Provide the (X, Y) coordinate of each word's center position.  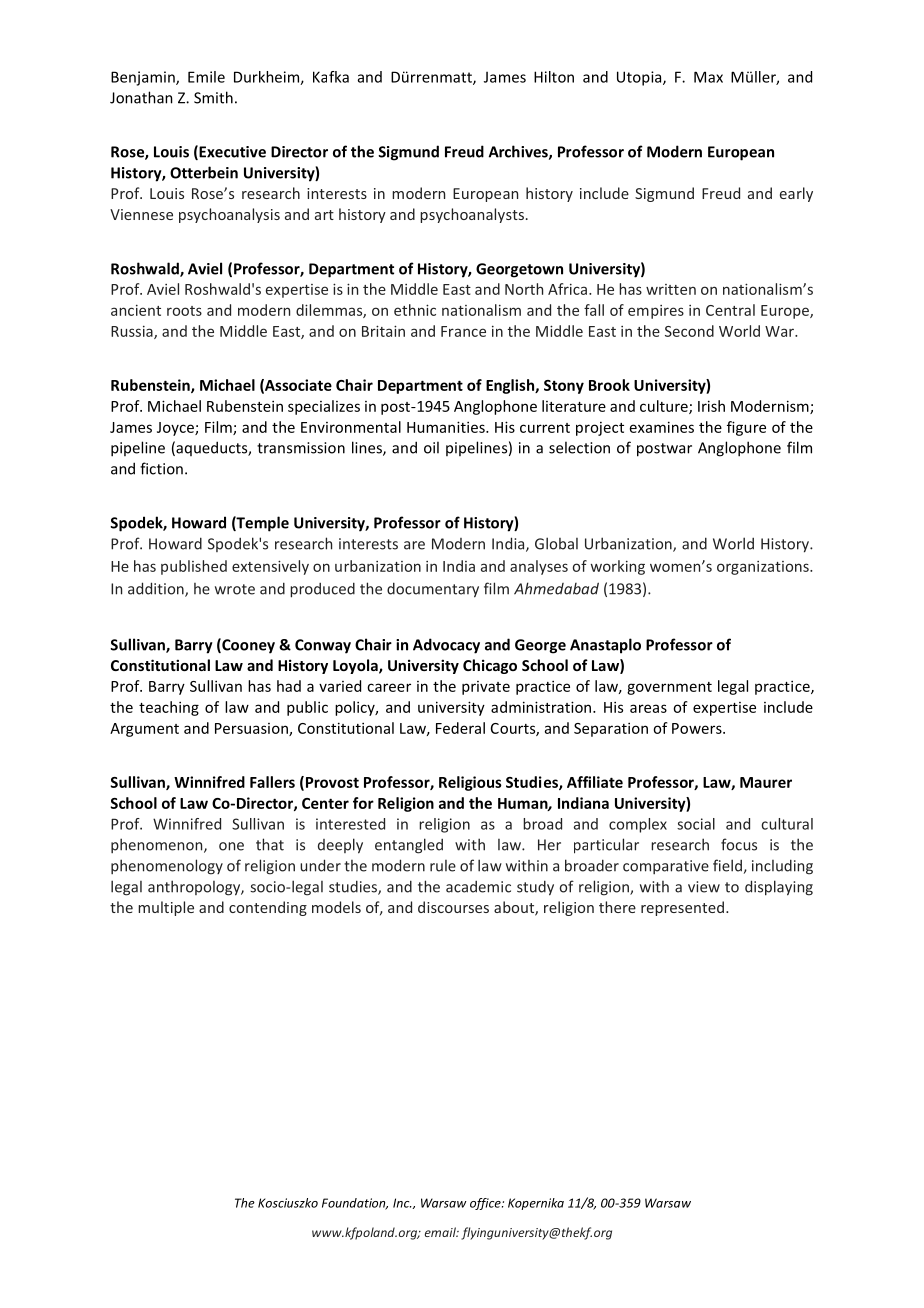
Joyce (176, 429)
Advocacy (446, 646)
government (669, 688)
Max (708, 77)
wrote (235, 589)
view (704, 887)
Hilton (554, 77)
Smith (213, 97)
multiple (166, 908)
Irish (711, 406)
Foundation (355, 1204)
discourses (453, 907)
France (463, 331)
